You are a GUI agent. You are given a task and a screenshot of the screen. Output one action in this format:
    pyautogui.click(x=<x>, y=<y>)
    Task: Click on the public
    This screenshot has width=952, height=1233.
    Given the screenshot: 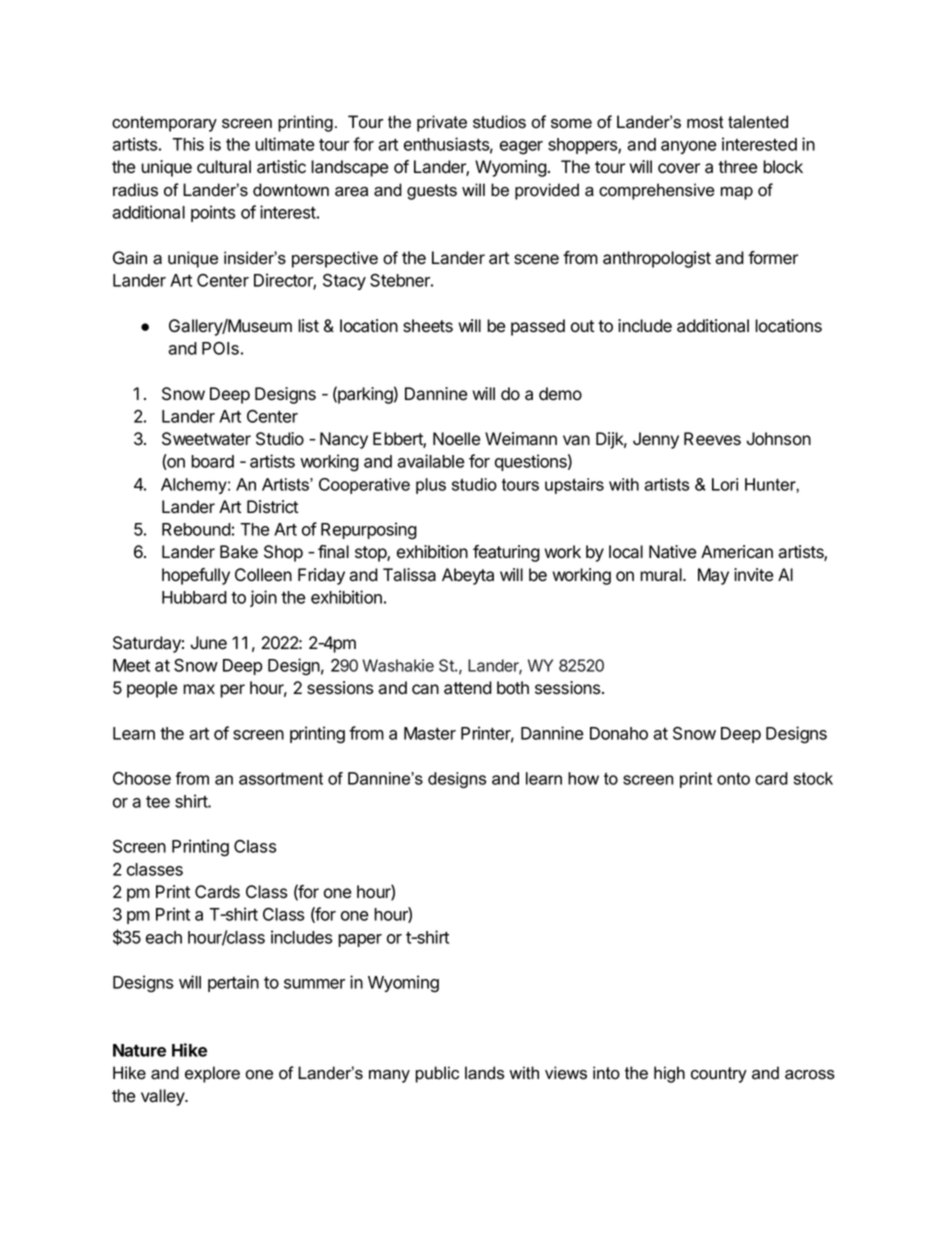 What is the action you would take?
    pyautogui.click(x=437, y=1074)
